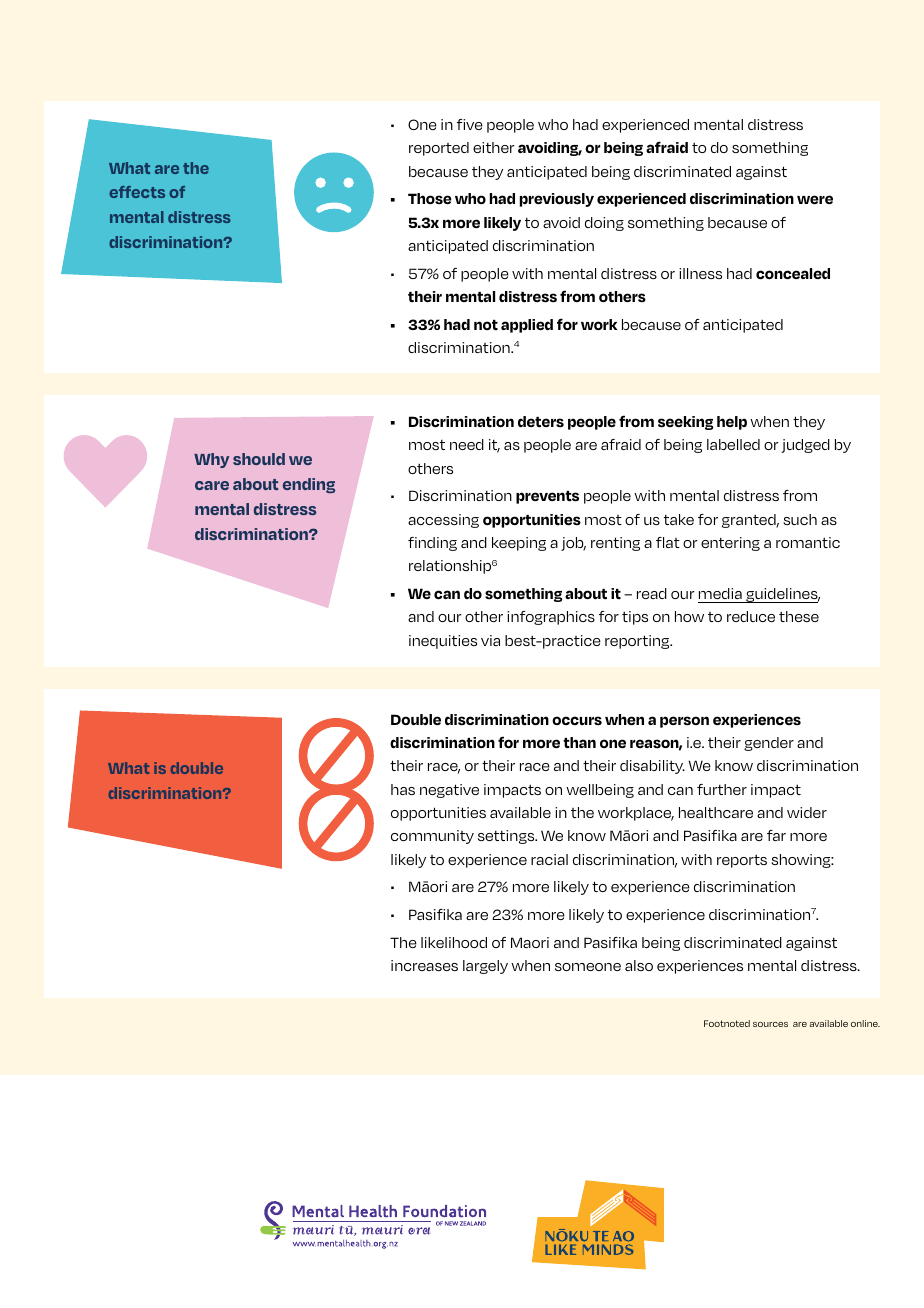 Image resolution: width=924 pixels, height=1308 pixels. What do you see at coordinates (769, 744) in the screenshot?
I see `gender` at bounding box center [769, 744].
